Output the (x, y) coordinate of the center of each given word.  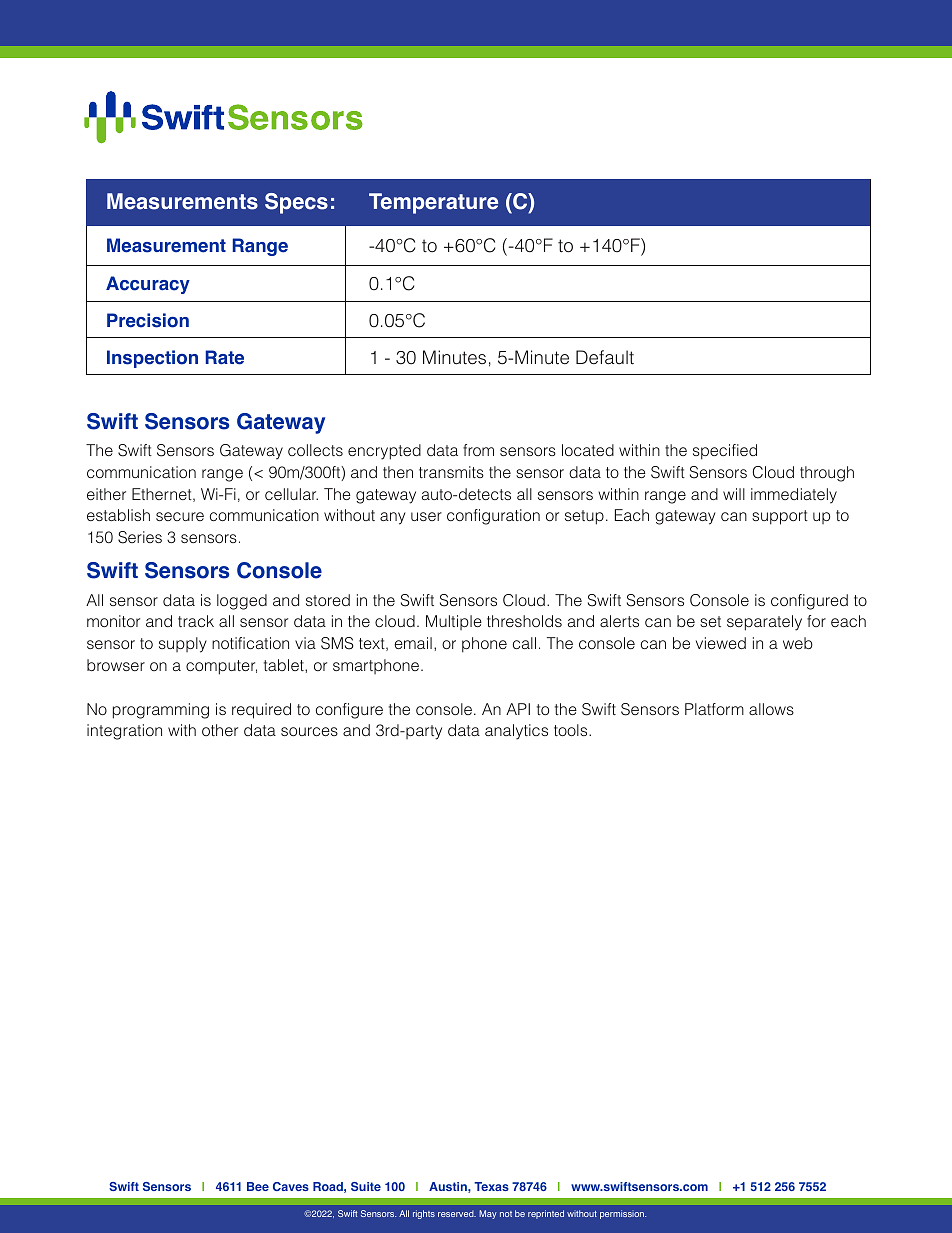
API (518, 709)
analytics (516, 732)
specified (725, 452)
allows (771, 709)
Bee (258, 1186)
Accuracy (148, 285)
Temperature (433, 203)
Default (605, 357)
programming (161, 711)
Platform (714, 709)
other (220, 730)
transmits (451, 472)
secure (180, 516)
